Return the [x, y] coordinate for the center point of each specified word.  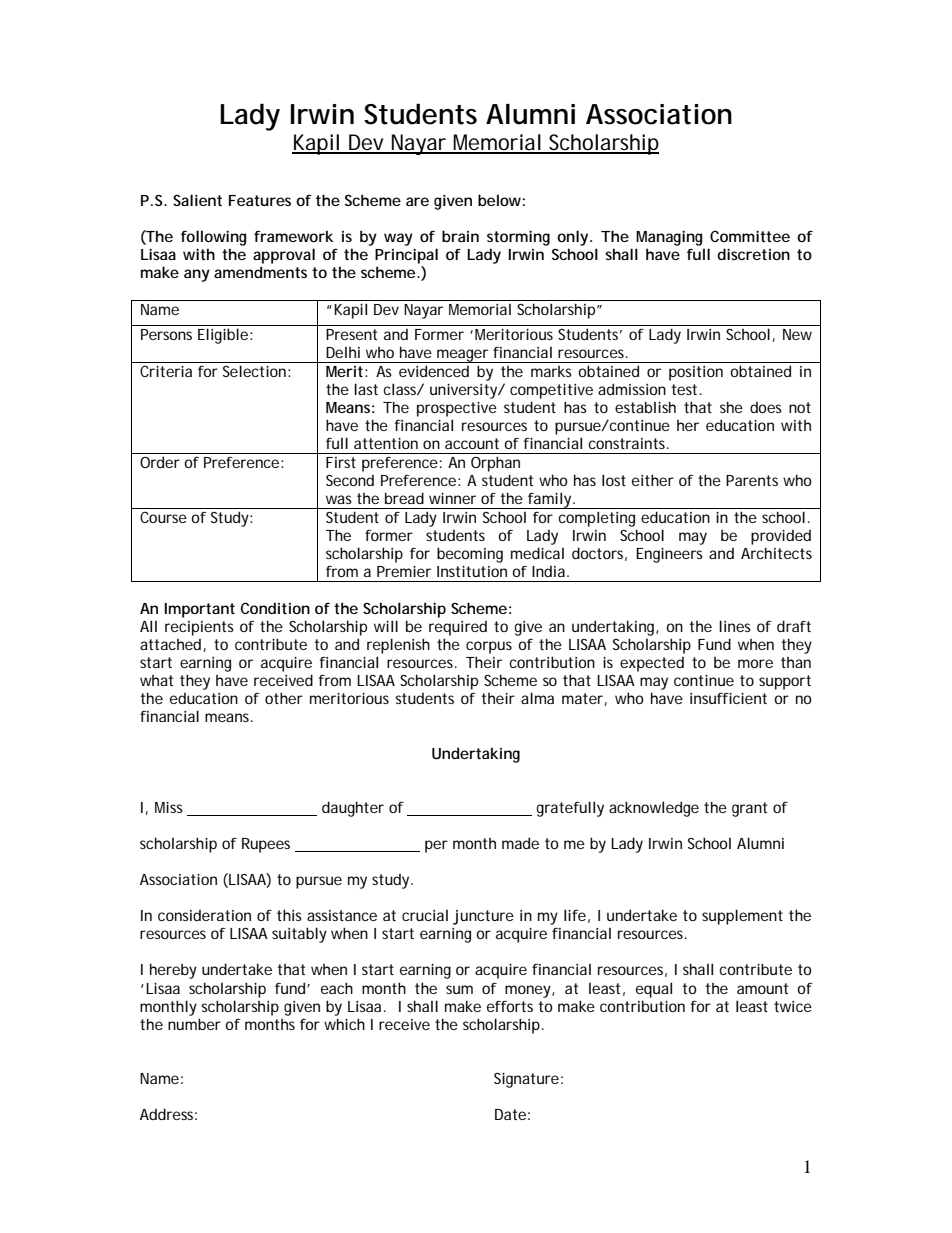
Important [200, 610]
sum [459, 989]
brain [460, 236]
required [458, 628]
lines [735, 626]
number [194, 1024]
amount [762, 988]
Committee [750, 236]
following [213, 238]
